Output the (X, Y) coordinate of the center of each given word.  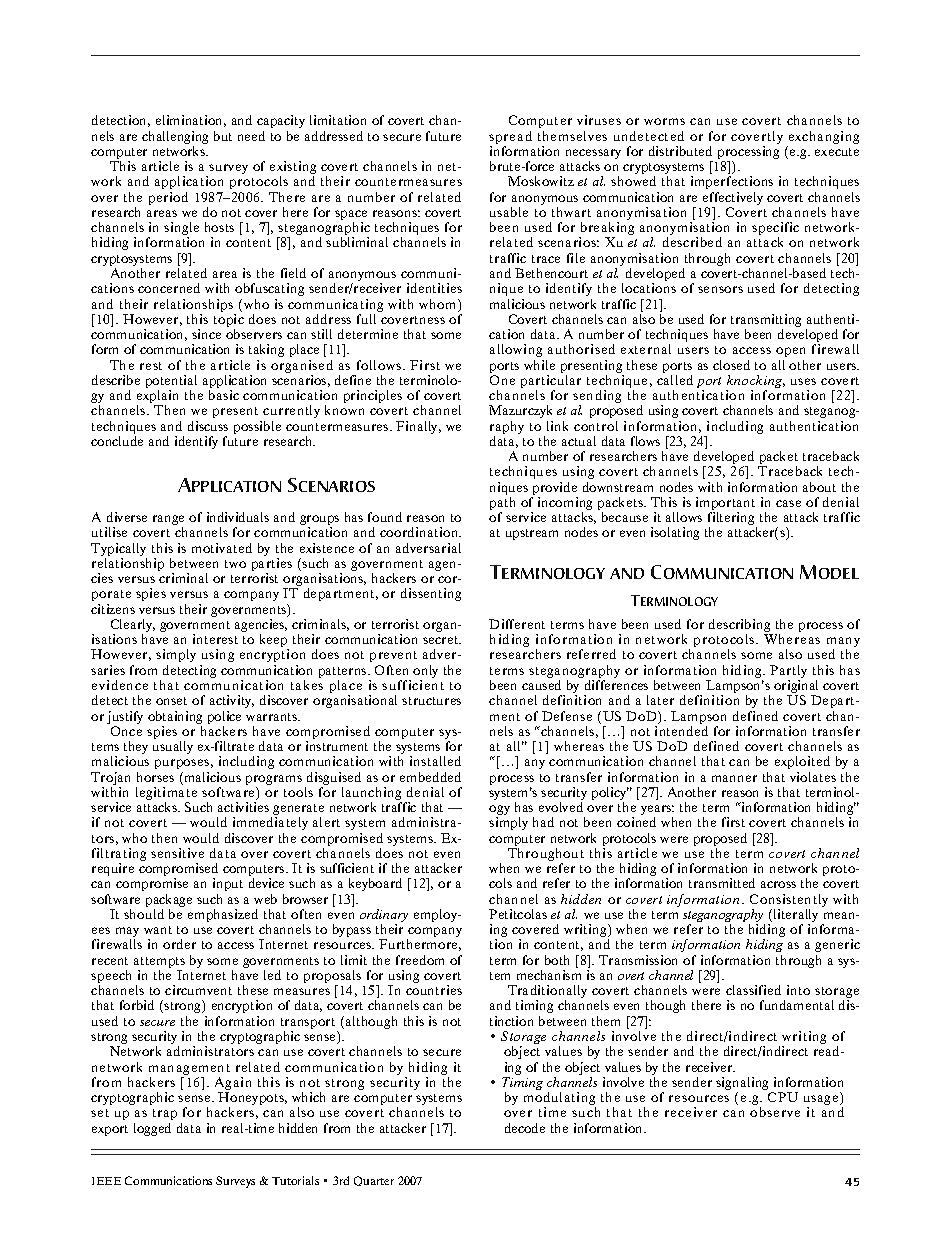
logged (152, 1129)
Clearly (133, 627)
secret (442, 640)
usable (509, 212)
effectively (733, 200)
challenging (175, 139)
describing (741, 627)
